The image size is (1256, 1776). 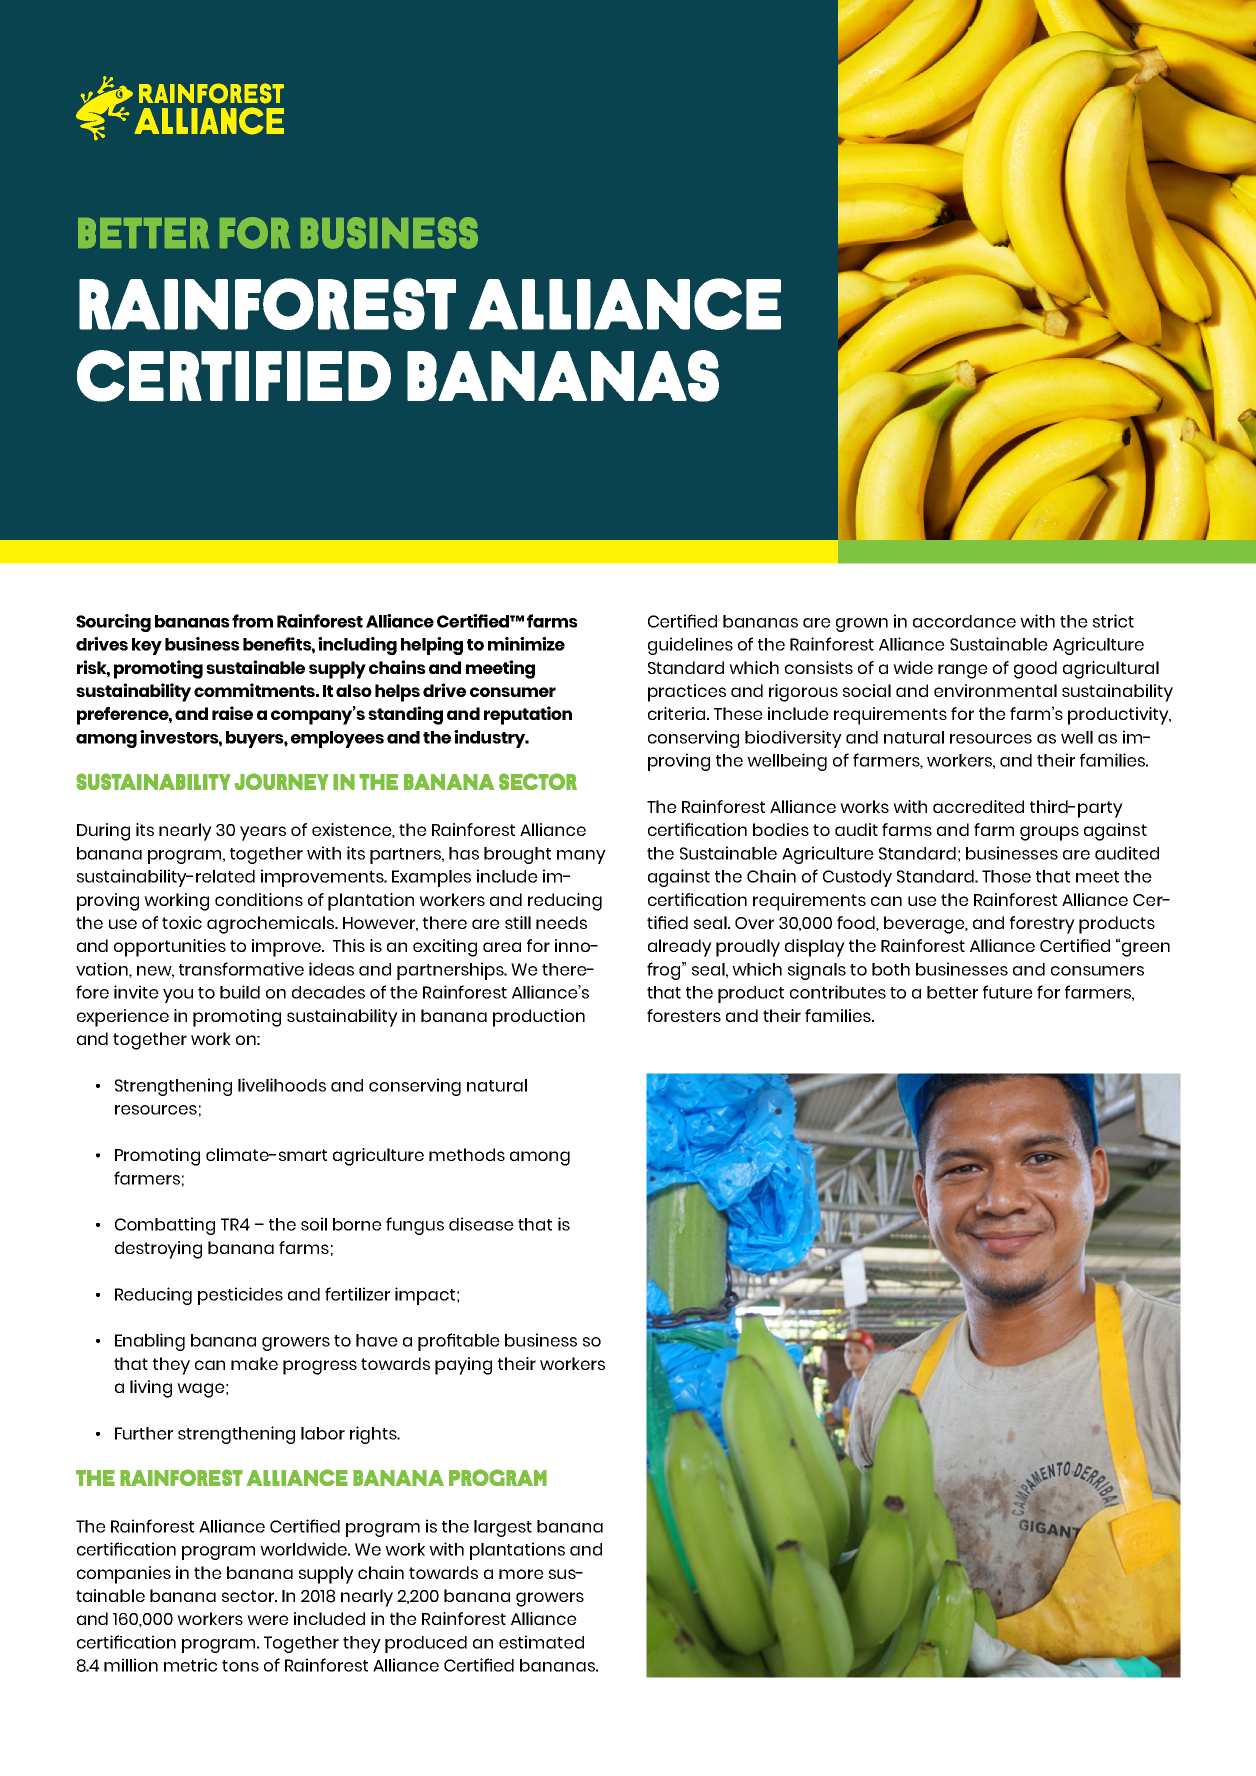 What do you see at coordinates (240, 1296) in the image?
I see `pesticides` at bounding box center [240, 1296].
